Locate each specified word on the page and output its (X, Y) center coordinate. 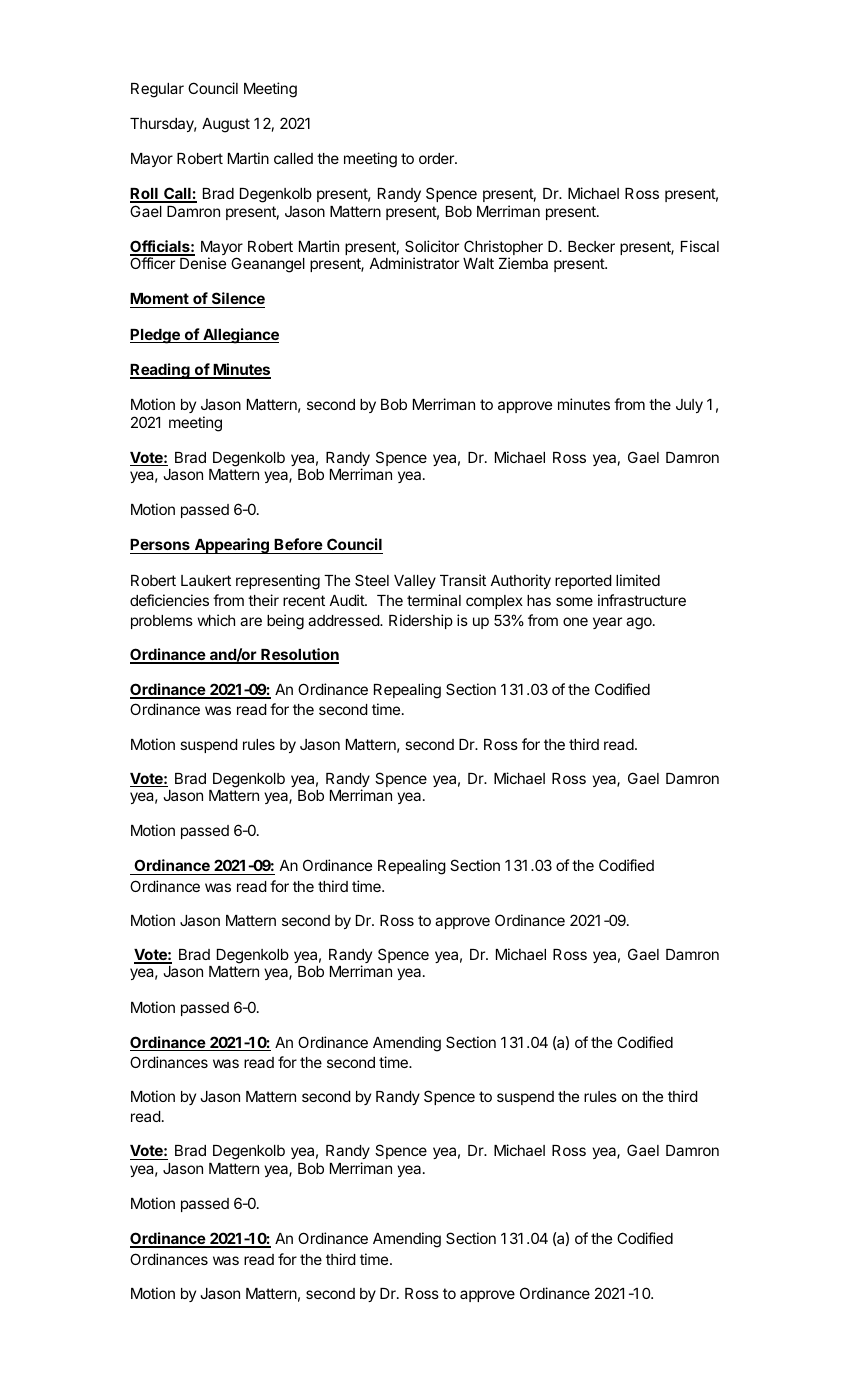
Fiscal (700, 246)
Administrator (414, 263)
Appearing (231, 546)
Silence (237, 300)
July (689, 406)
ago (640, 623)
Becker (591, 246)
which (216, 620)
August (226, 125)
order (438, 158)
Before (298, 546)
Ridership (421, 621)
